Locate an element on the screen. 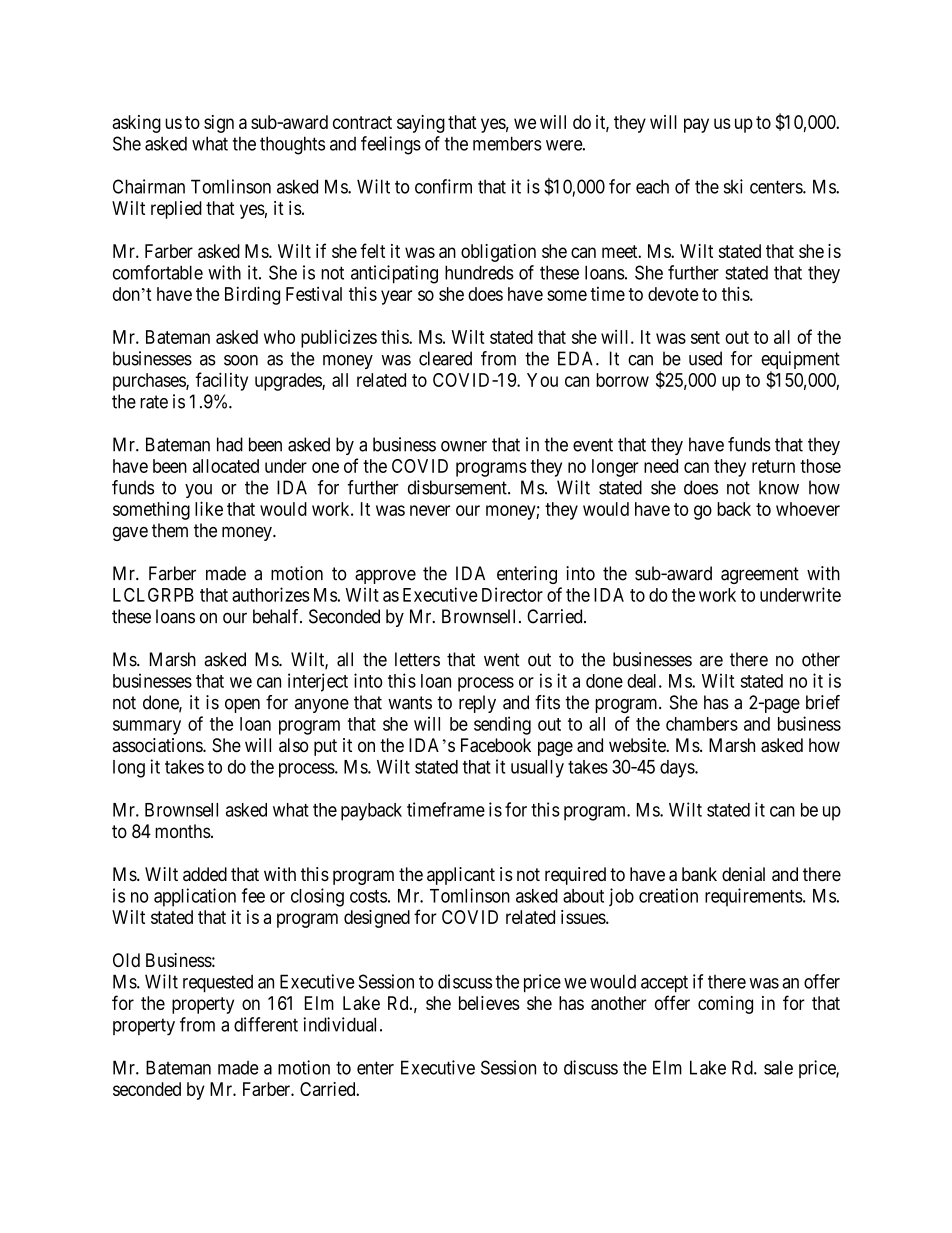 This screenshot has height=1233, width=952. each is located at coordinates (652, 186).
